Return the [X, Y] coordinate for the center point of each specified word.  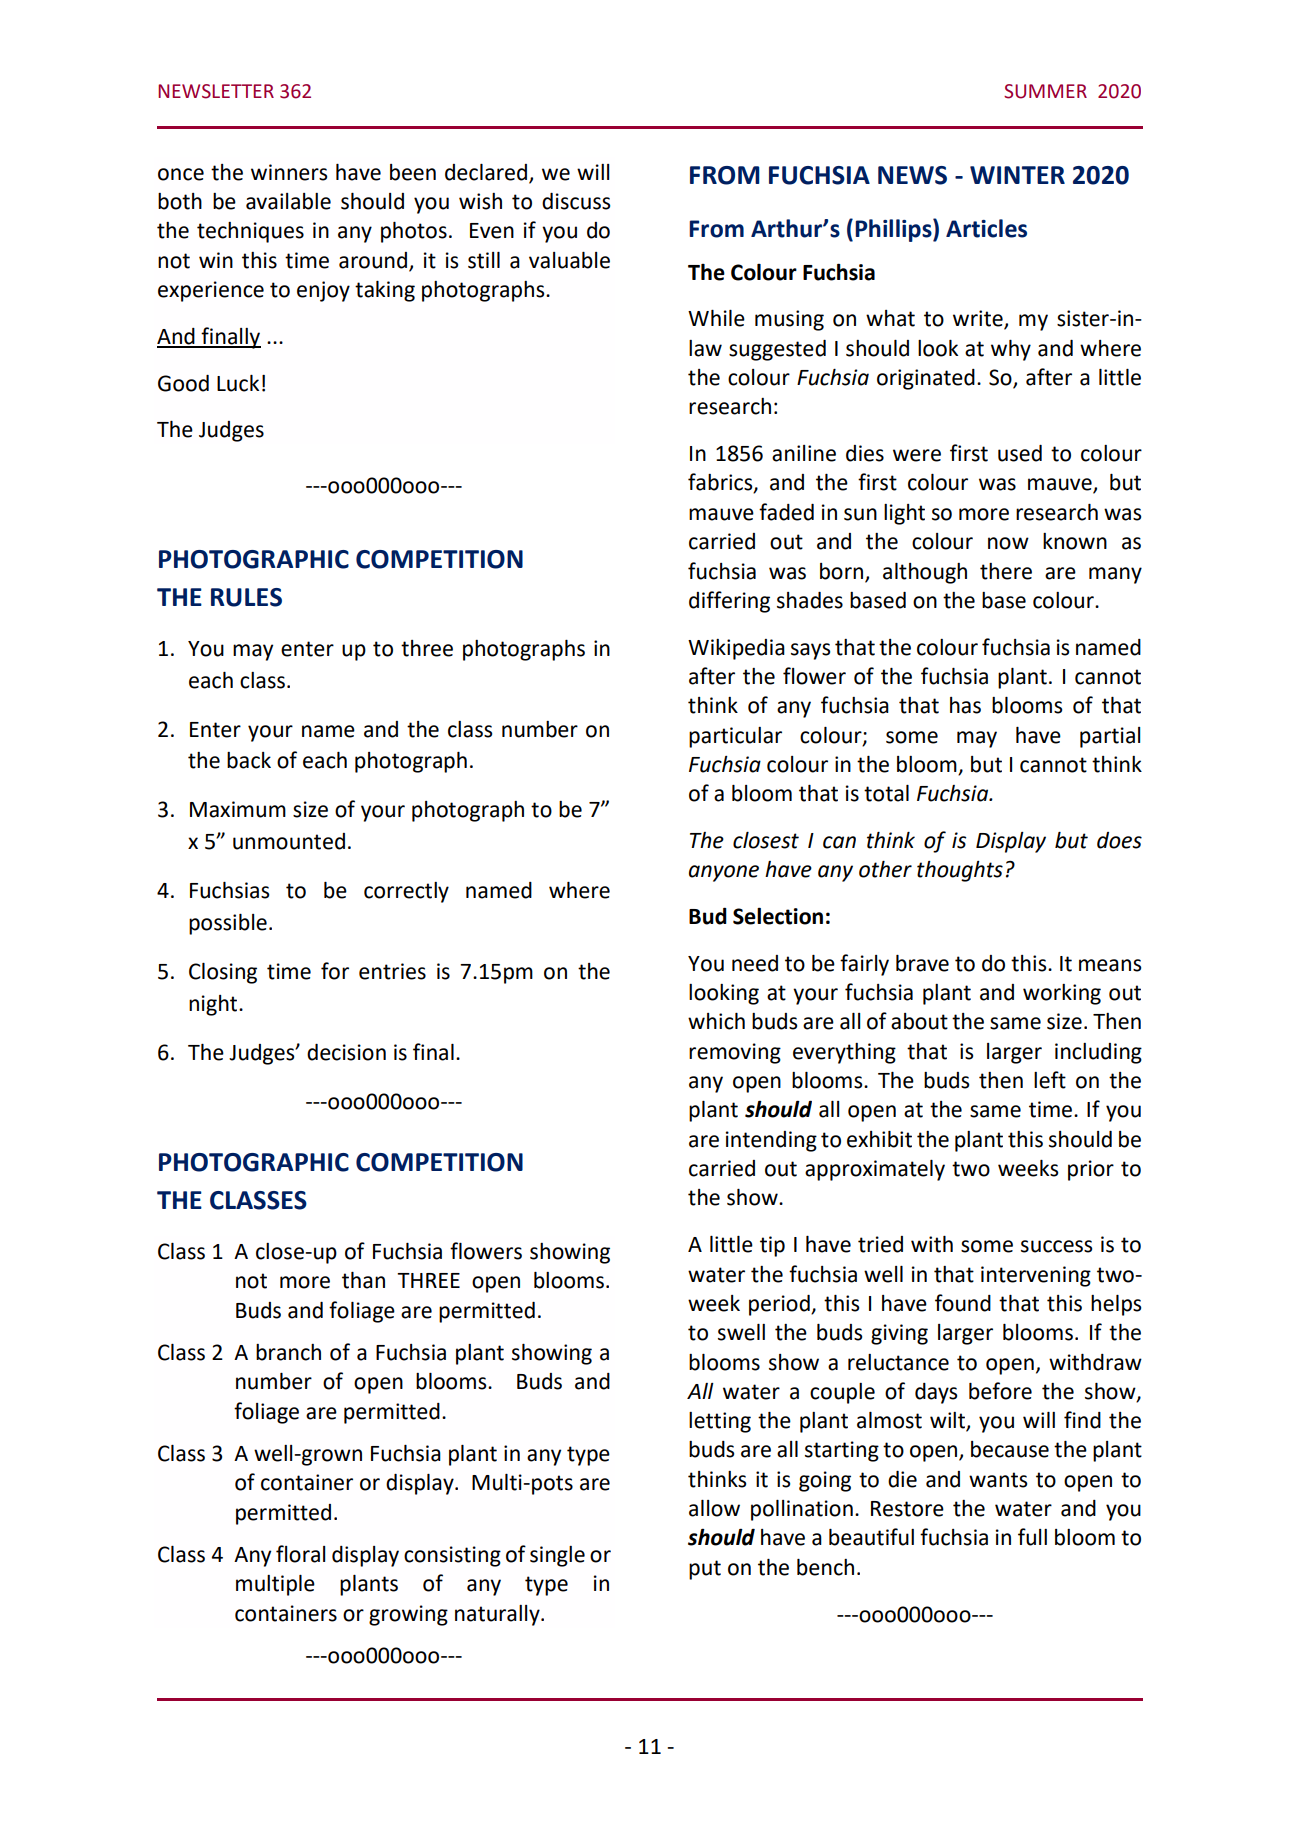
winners [289, 172]
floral [300, 1554]
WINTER [1017, 175]
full [1032, 1537]
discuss [576, 201]
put [705, 1570]
